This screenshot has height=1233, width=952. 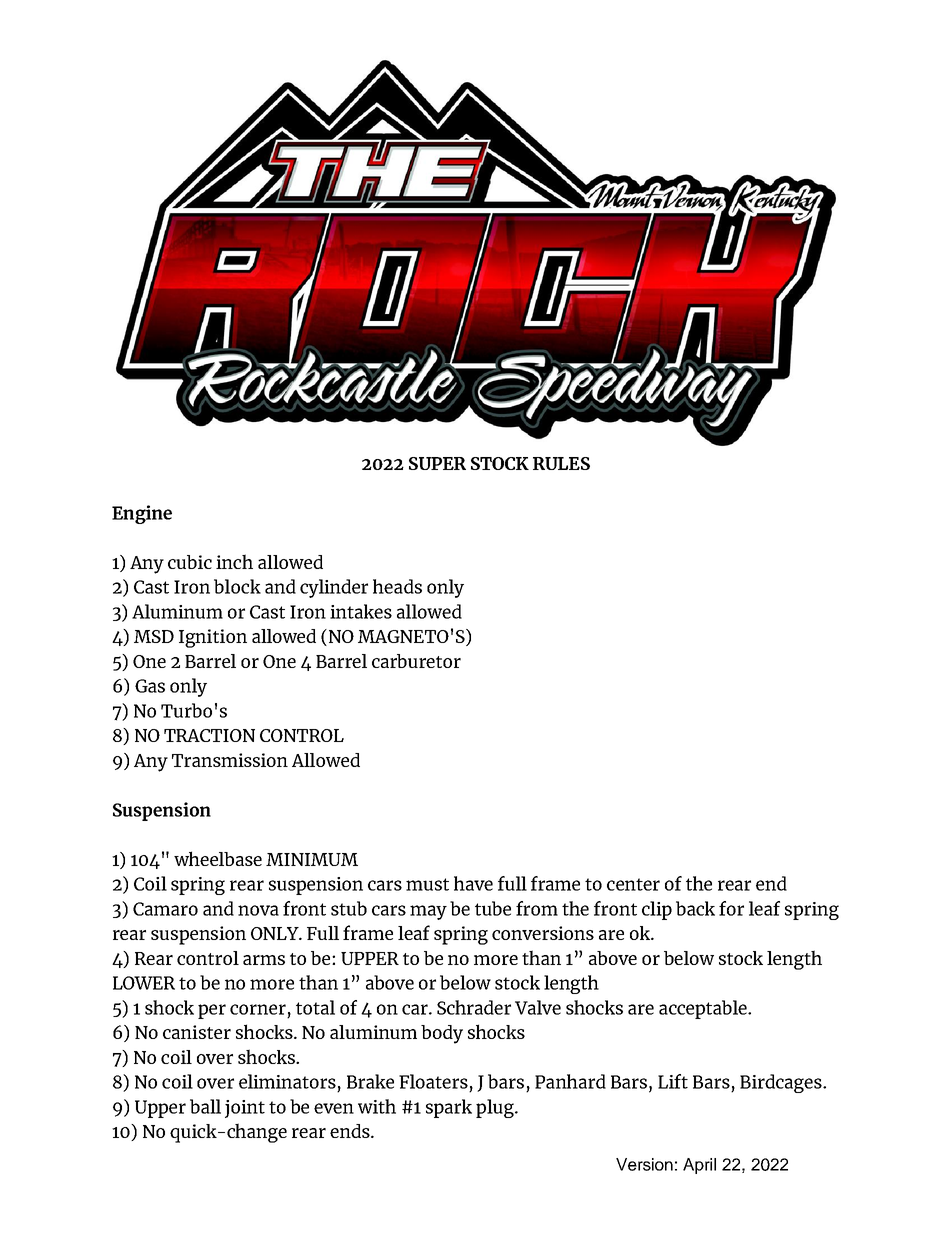 I want to click on must, so click(x=427, y=884).
